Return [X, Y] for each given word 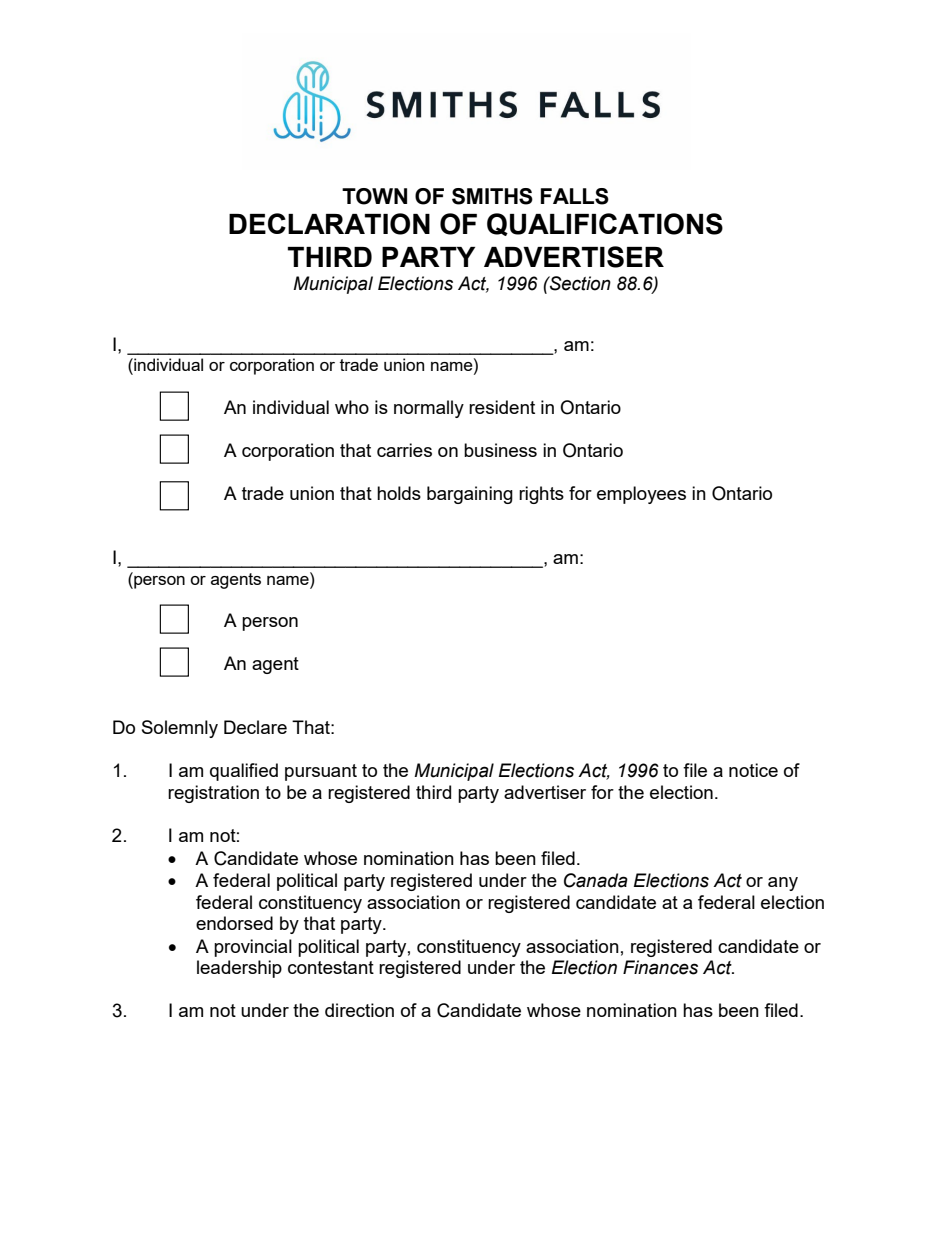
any [783, 884]
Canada [596, 880]
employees [641, 495]
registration [213, 794]
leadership [239, 969]
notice [753, 770]
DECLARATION [329, 224]
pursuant [321, 772]
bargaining [470, 495]
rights [541, 495]
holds [399, 493]
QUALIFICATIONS [605, 224]
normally [429, 409]
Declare [255, 727]
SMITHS [492, 196]
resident [502, 407]
